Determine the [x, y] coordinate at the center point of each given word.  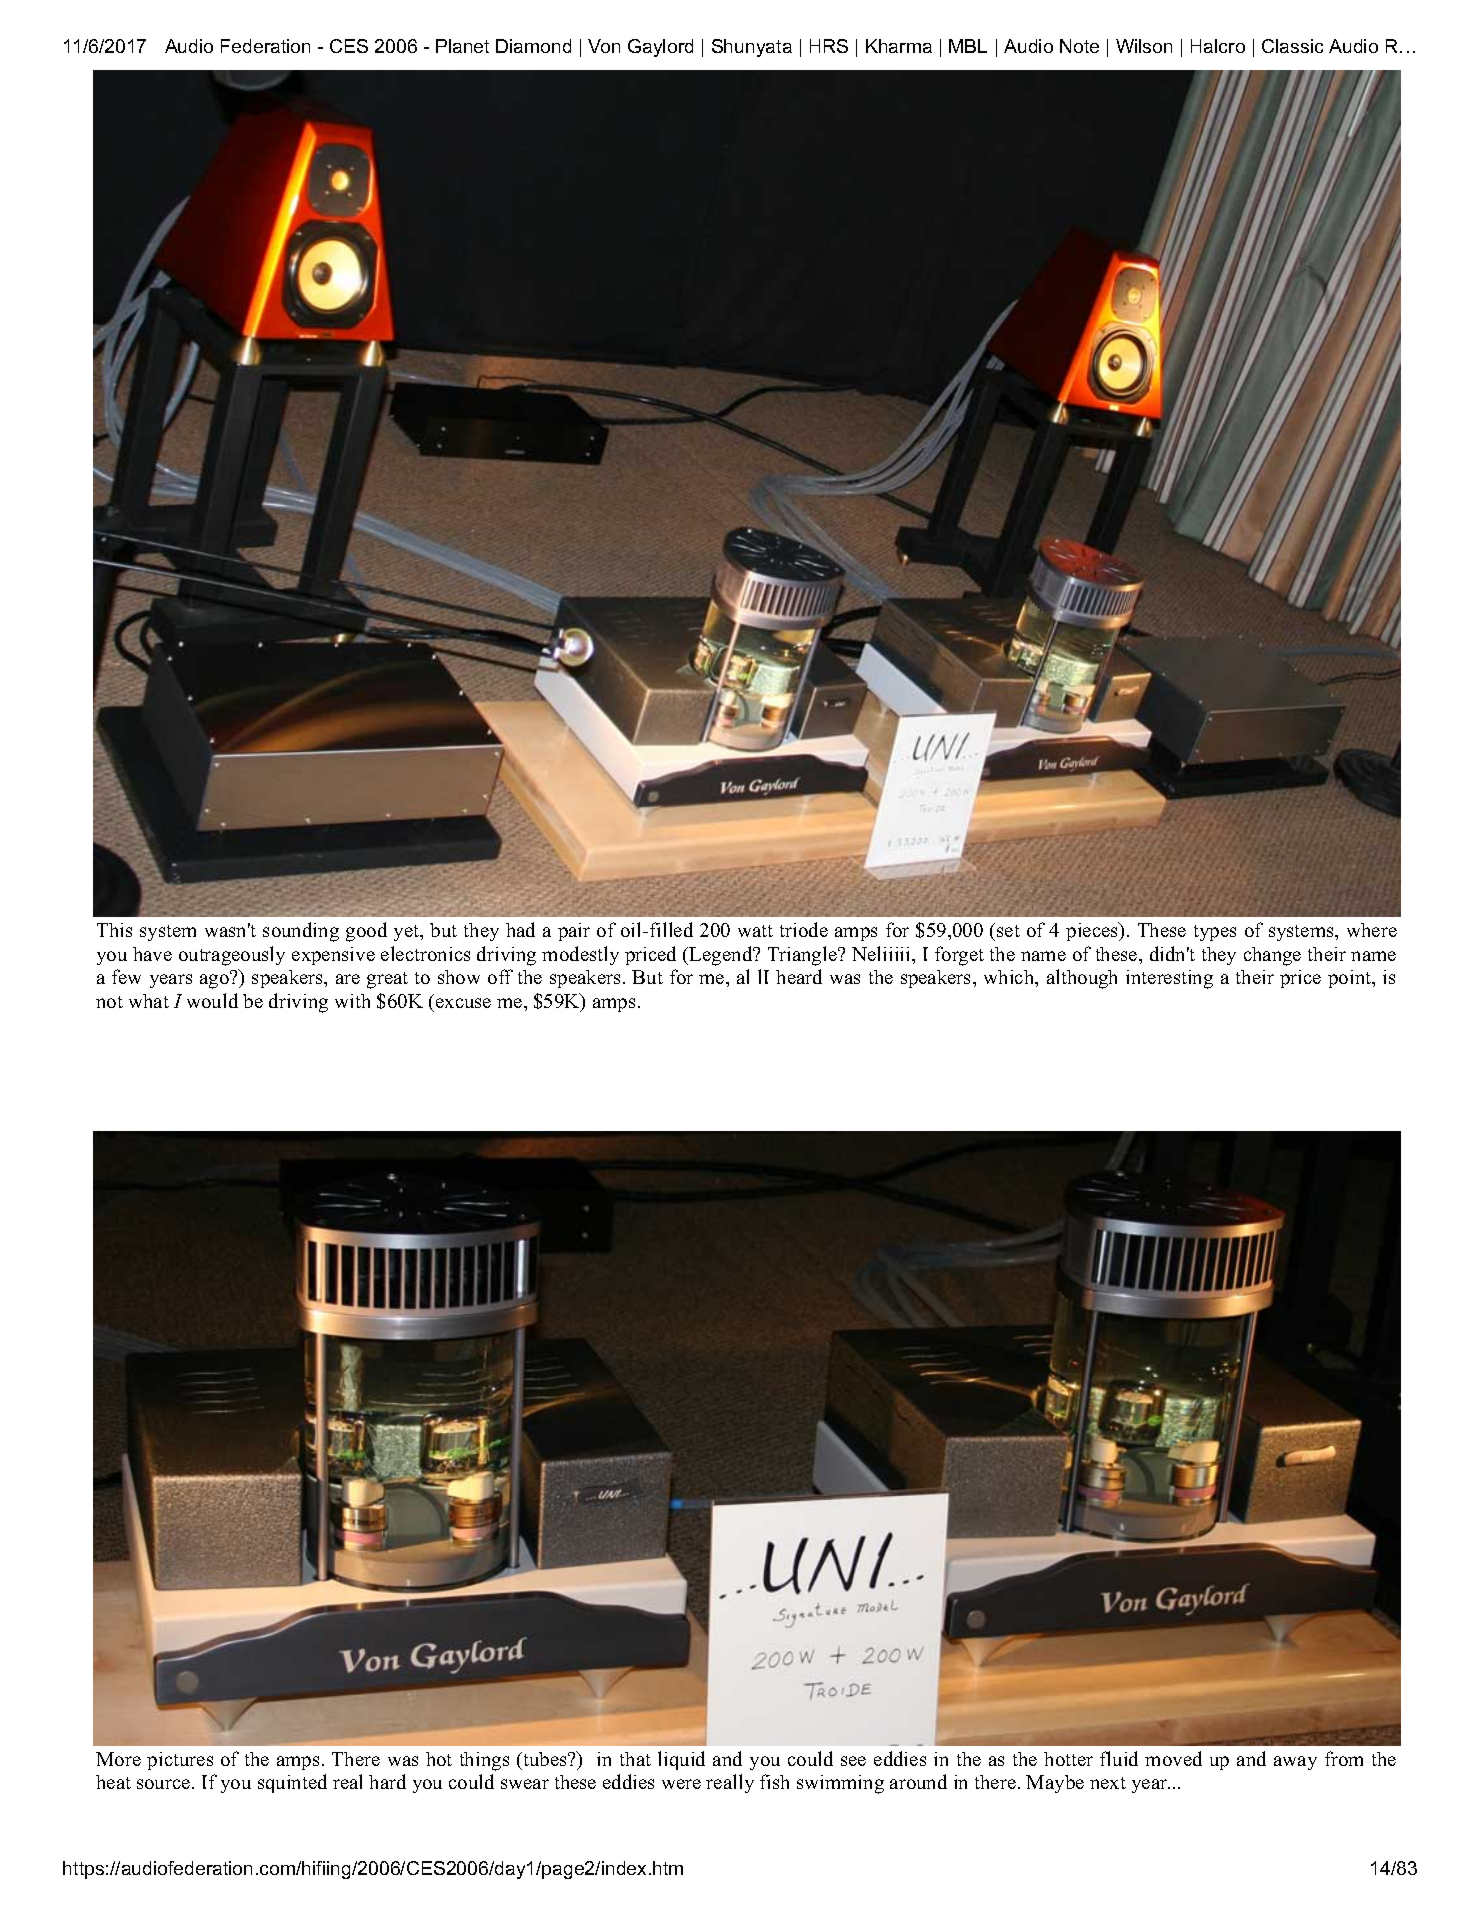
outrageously [232, 956]
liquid [681, 1760]
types [1215, 933]
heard [799, 976]
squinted [292, 1783]
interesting [1169, 979]
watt [755, 931]
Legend [722, 956]
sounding [301, 932]
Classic [1292, 46]
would [212, 1000]
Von [604, 46]
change [1272, 956]
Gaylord [660, 48]
